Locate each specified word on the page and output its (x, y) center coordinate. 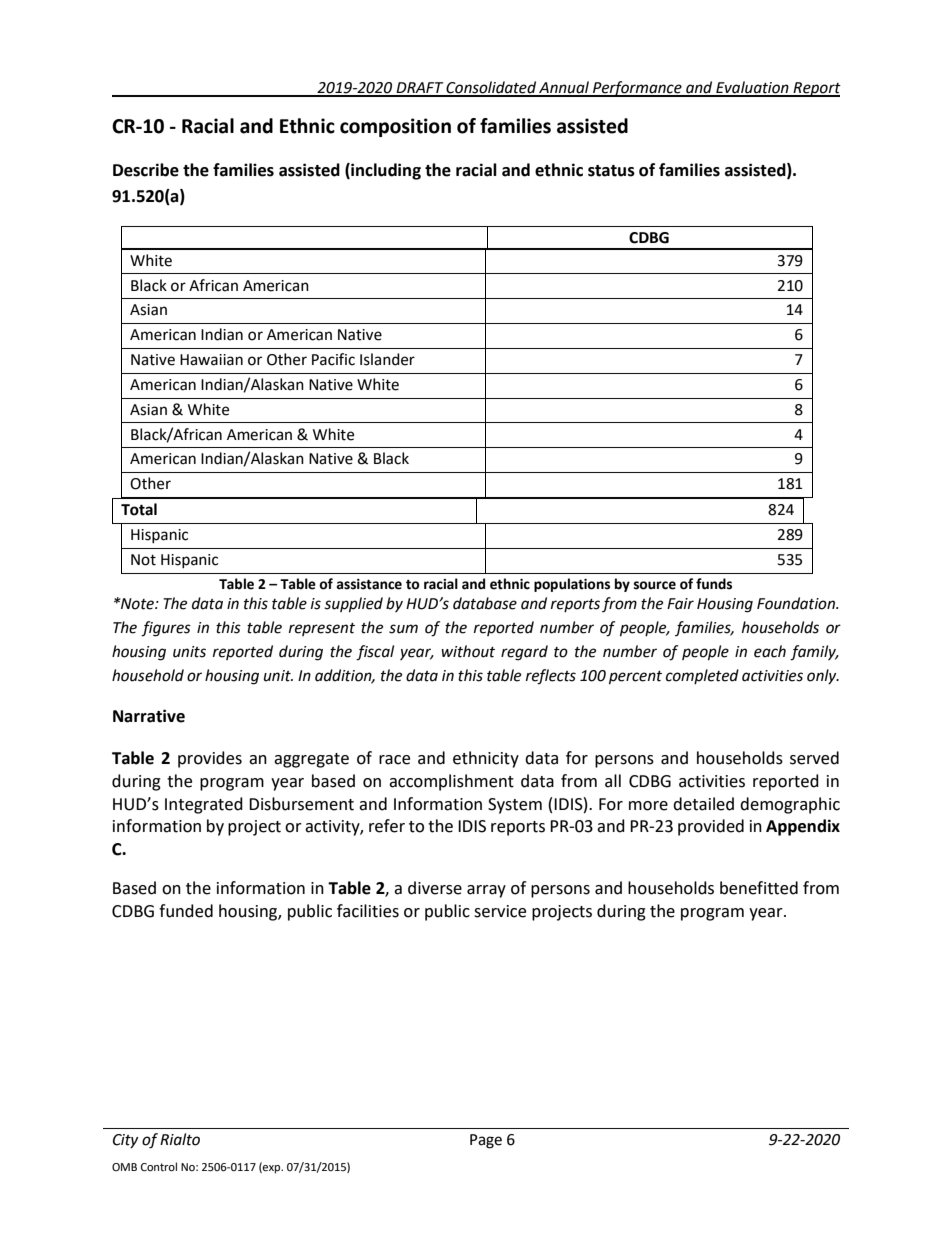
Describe (146, 170)
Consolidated (491, 88)
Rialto (180, 1139)
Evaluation (752, 88)
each (770, 651)
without (468, 651)
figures (166, 629)
